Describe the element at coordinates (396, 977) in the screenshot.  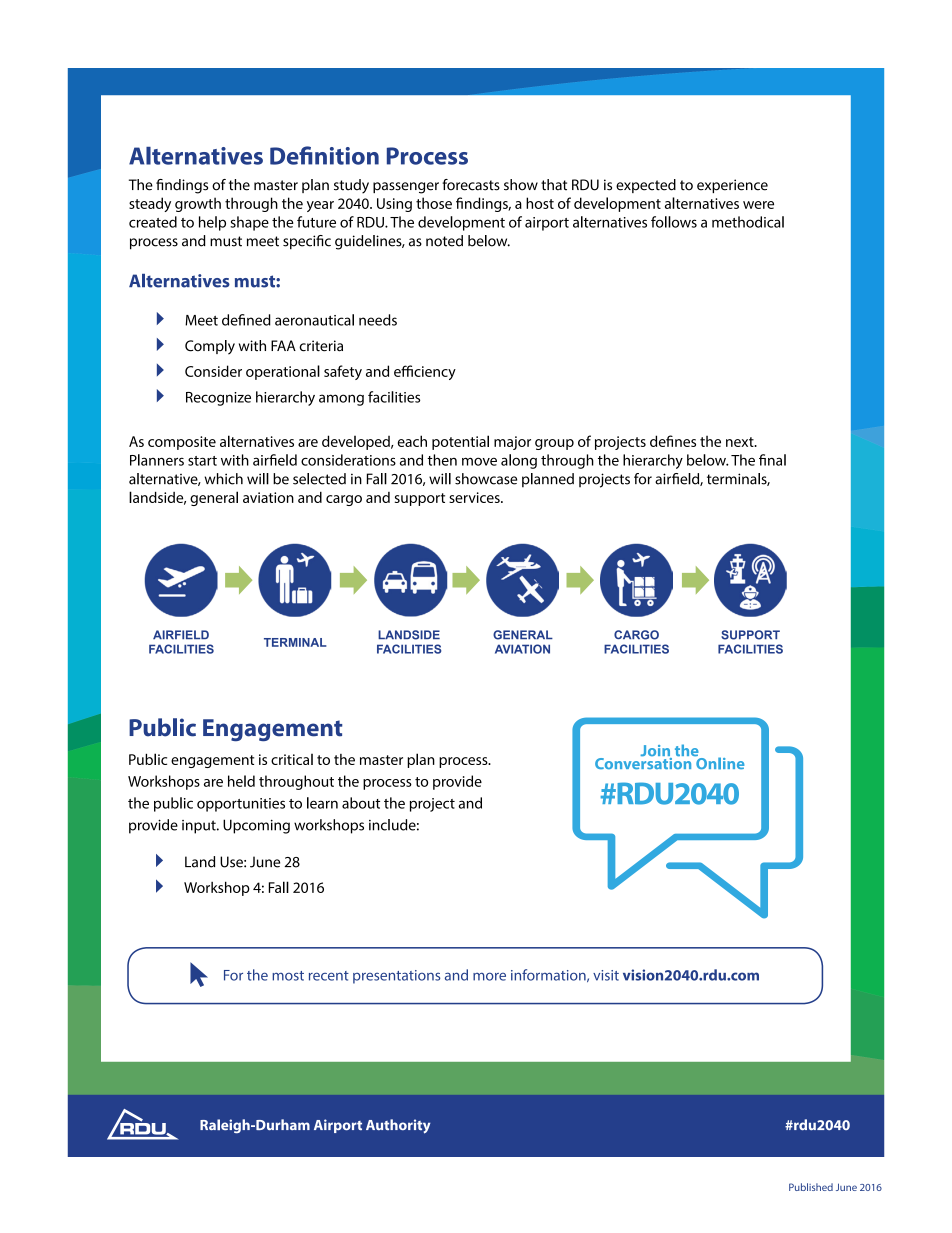
I see `presentations` at that location.
